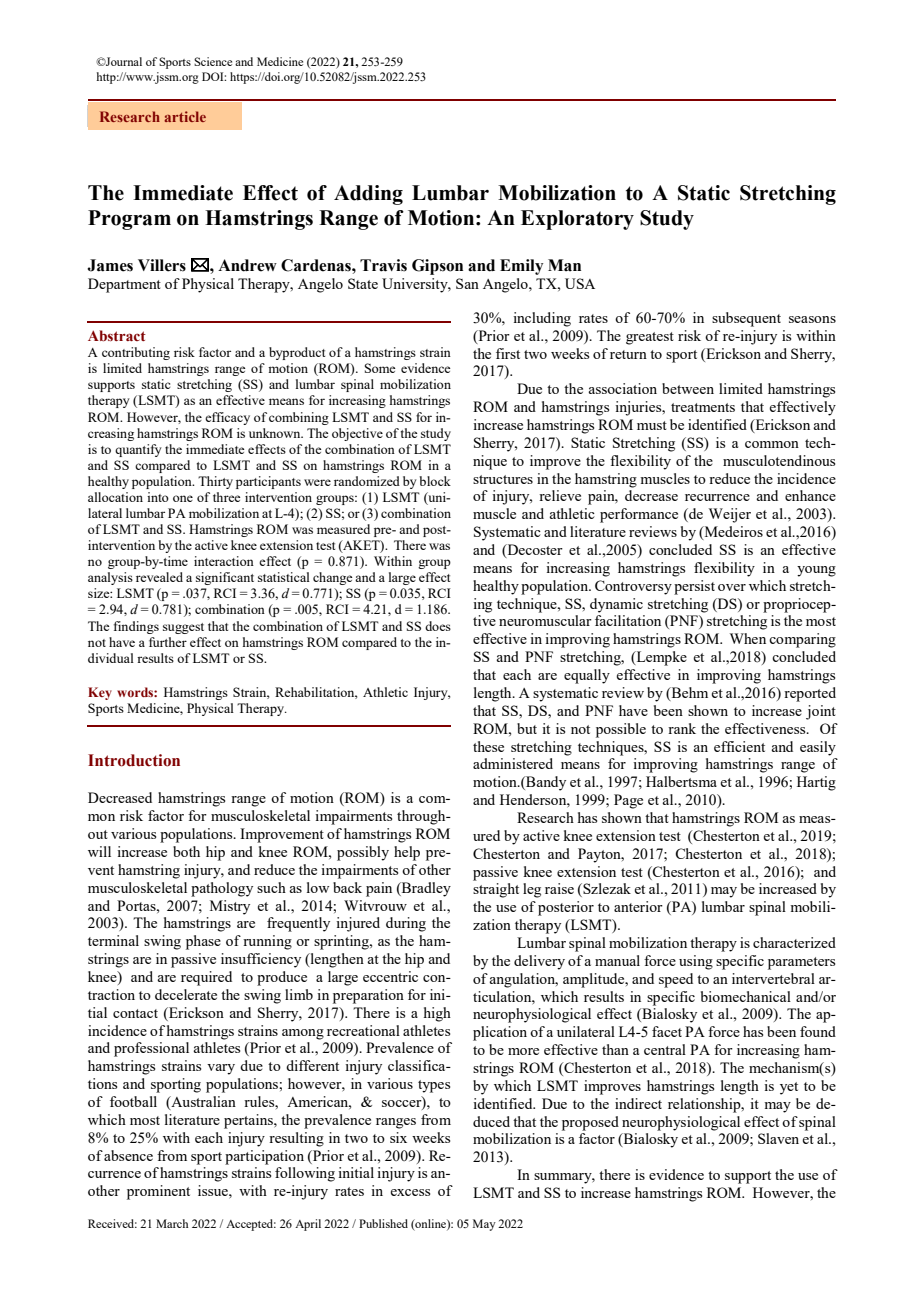 The height and width of the document is (1308, 924). Describe the element at coordinates (438, 626) in the document. I see `does` at that location.
